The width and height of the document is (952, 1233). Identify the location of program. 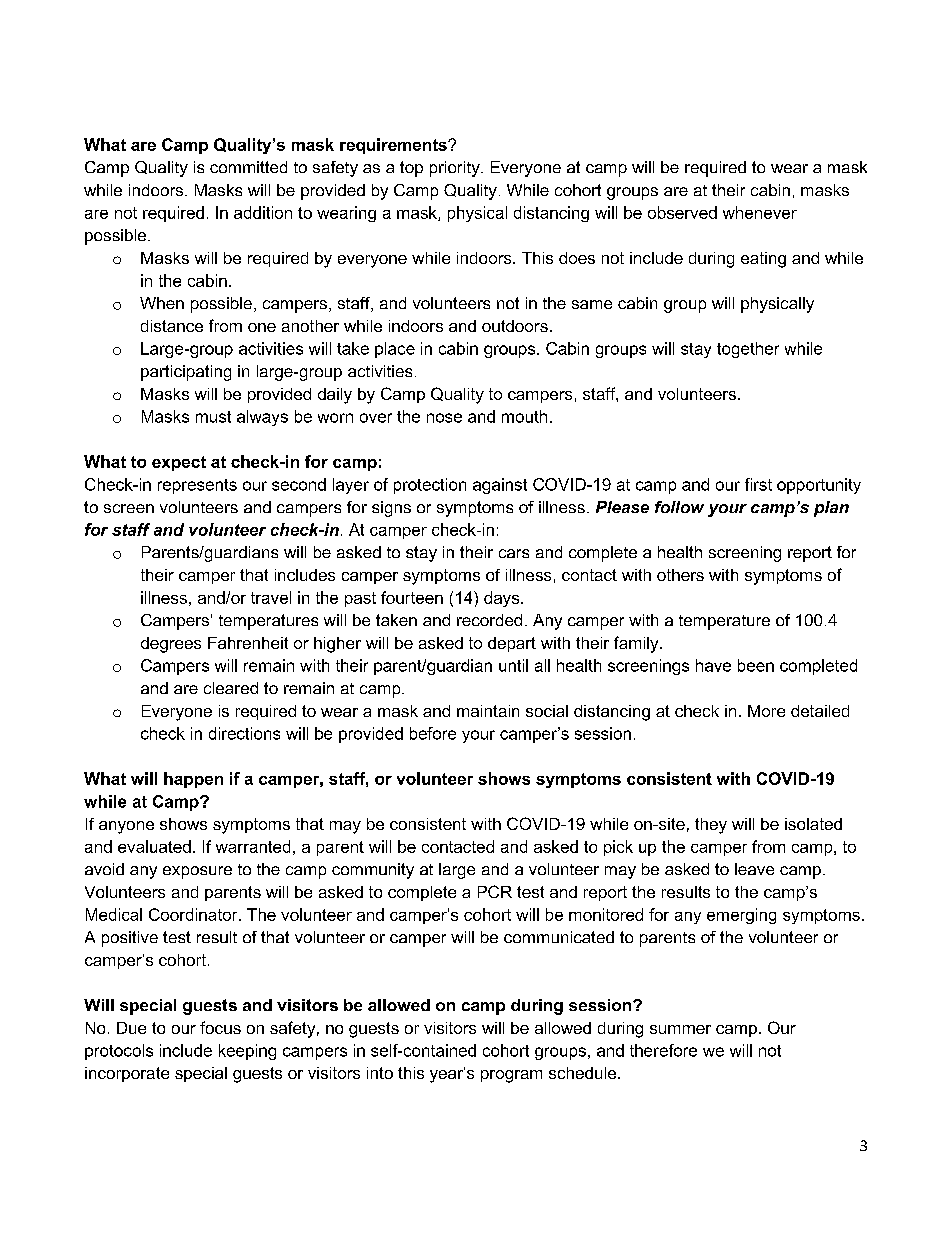
(511, 1076).
